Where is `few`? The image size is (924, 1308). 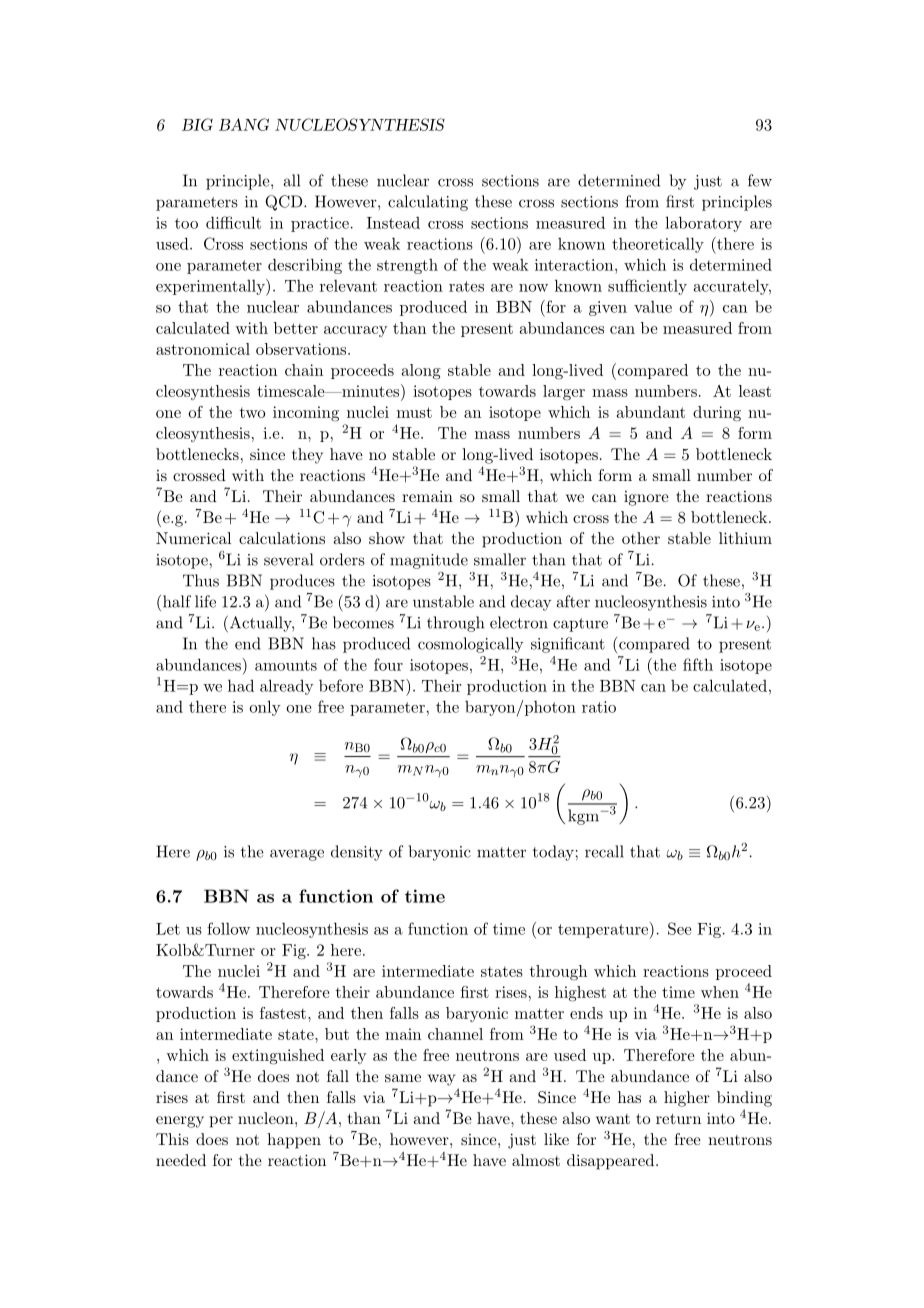
few is located at coordinates (760, 180).
